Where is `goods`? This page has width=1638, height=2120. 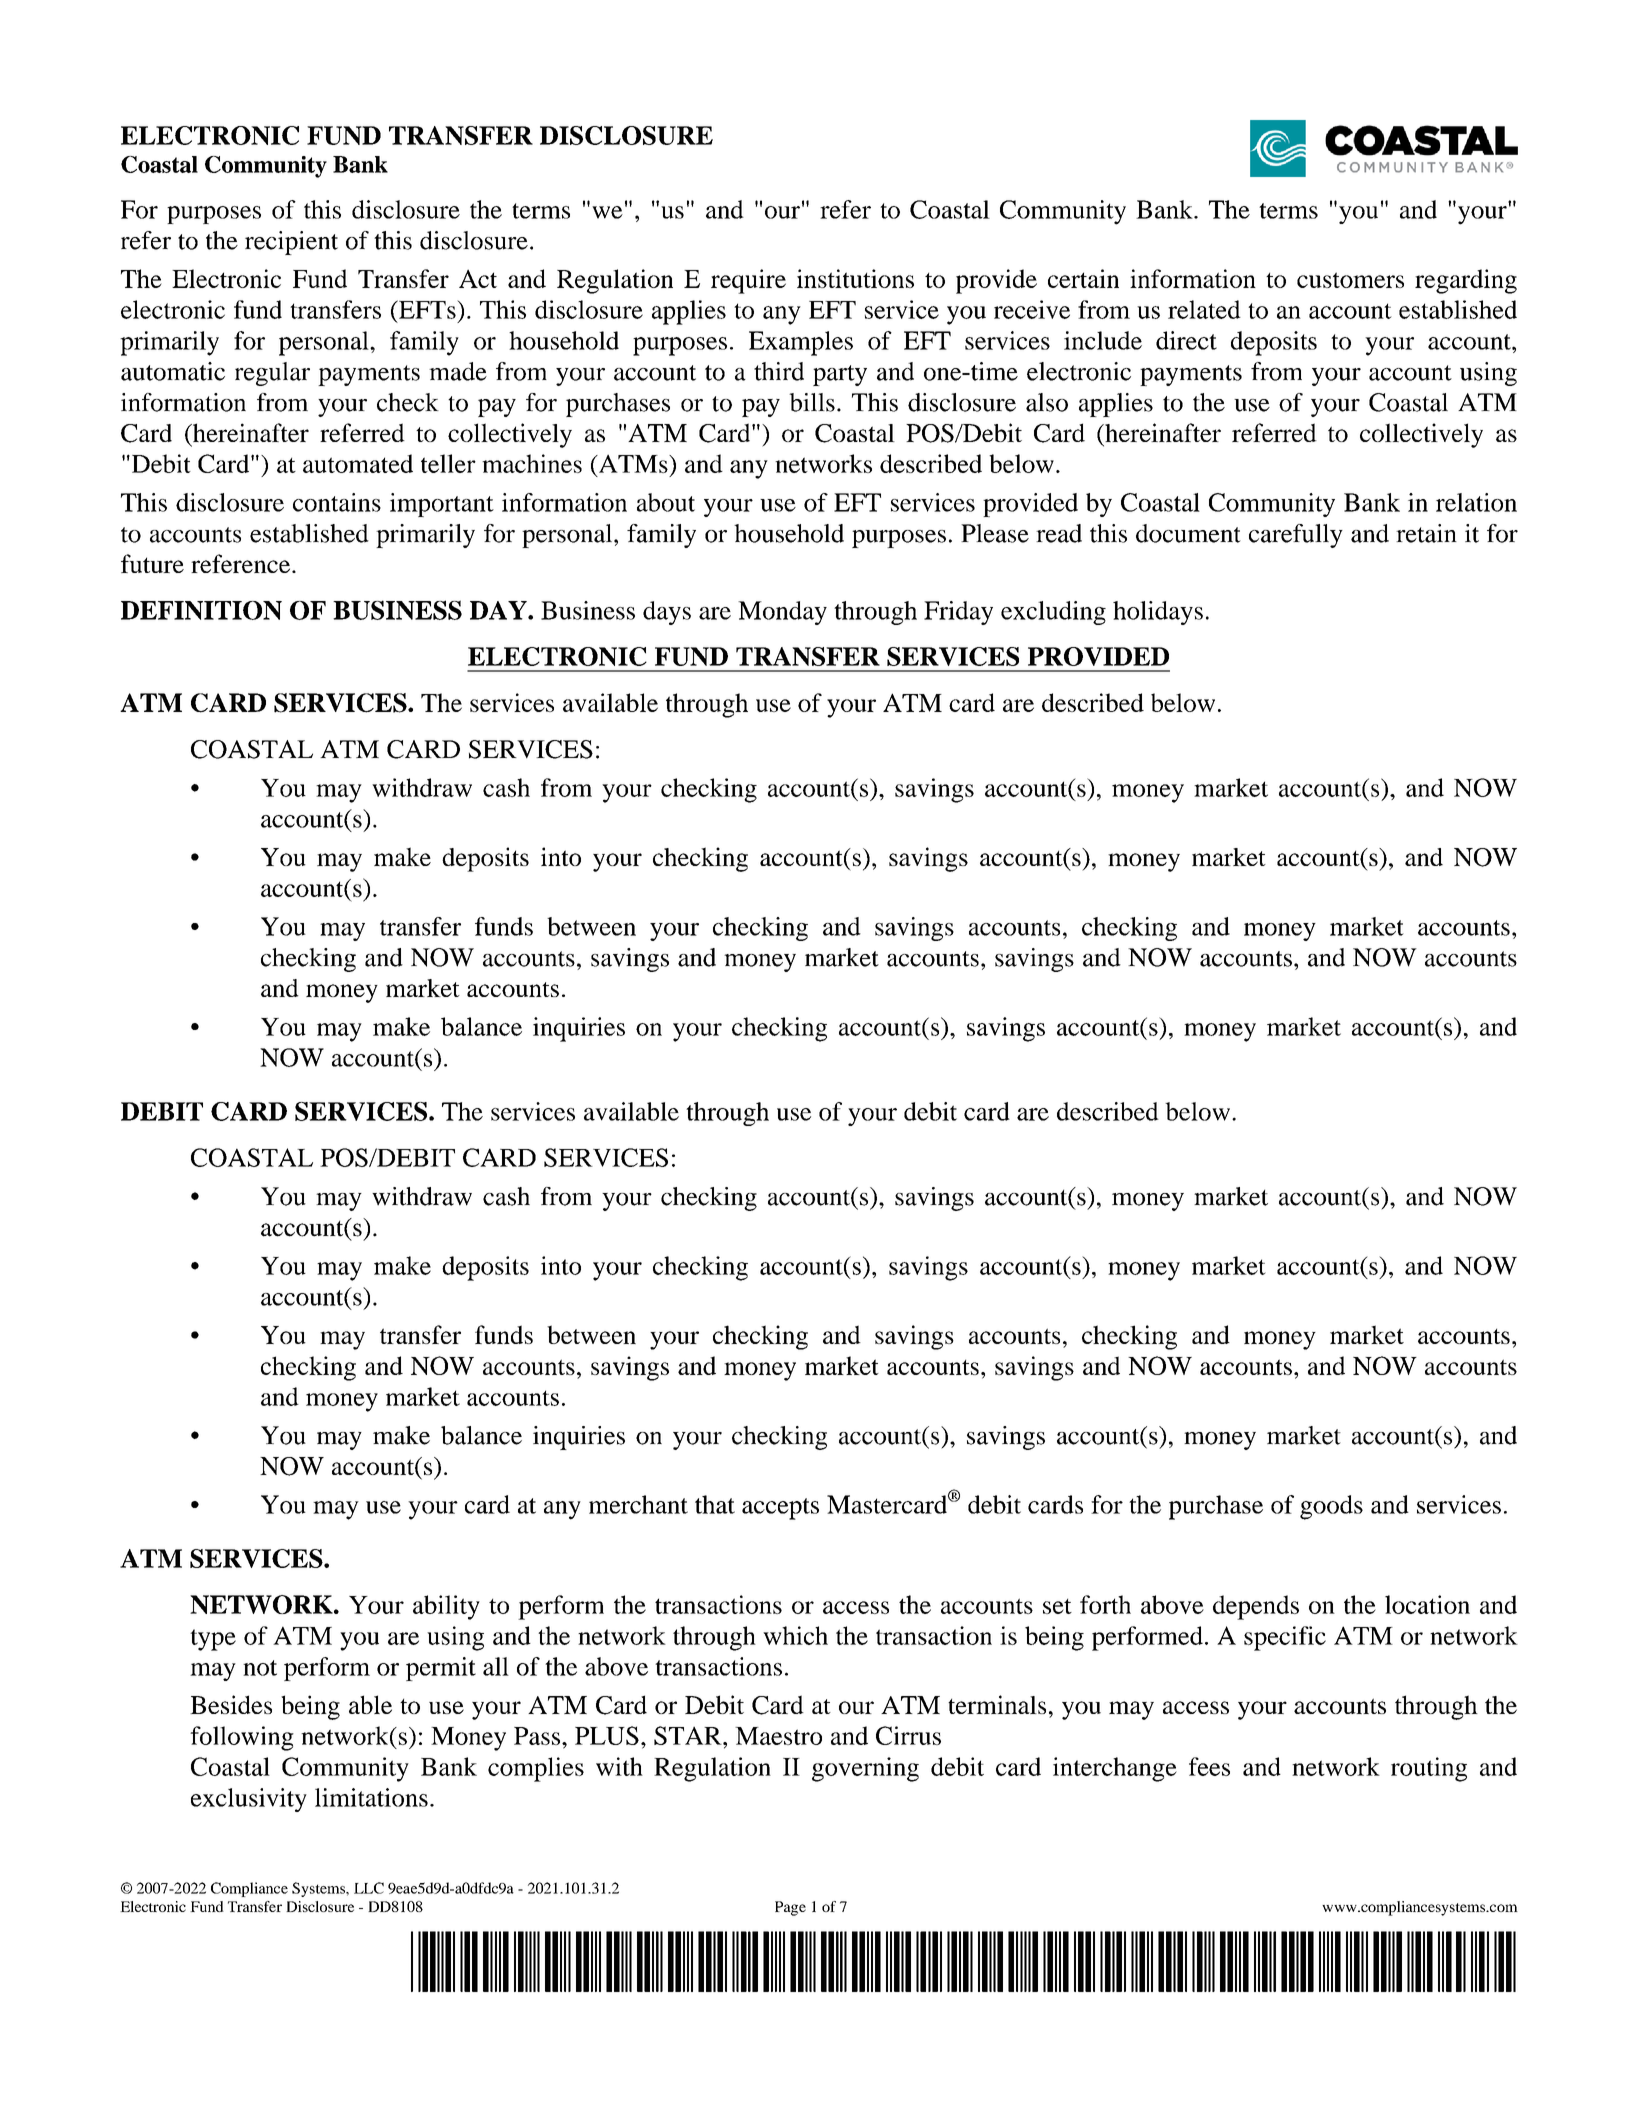
goods is located at coordinates (1331, 1507).
